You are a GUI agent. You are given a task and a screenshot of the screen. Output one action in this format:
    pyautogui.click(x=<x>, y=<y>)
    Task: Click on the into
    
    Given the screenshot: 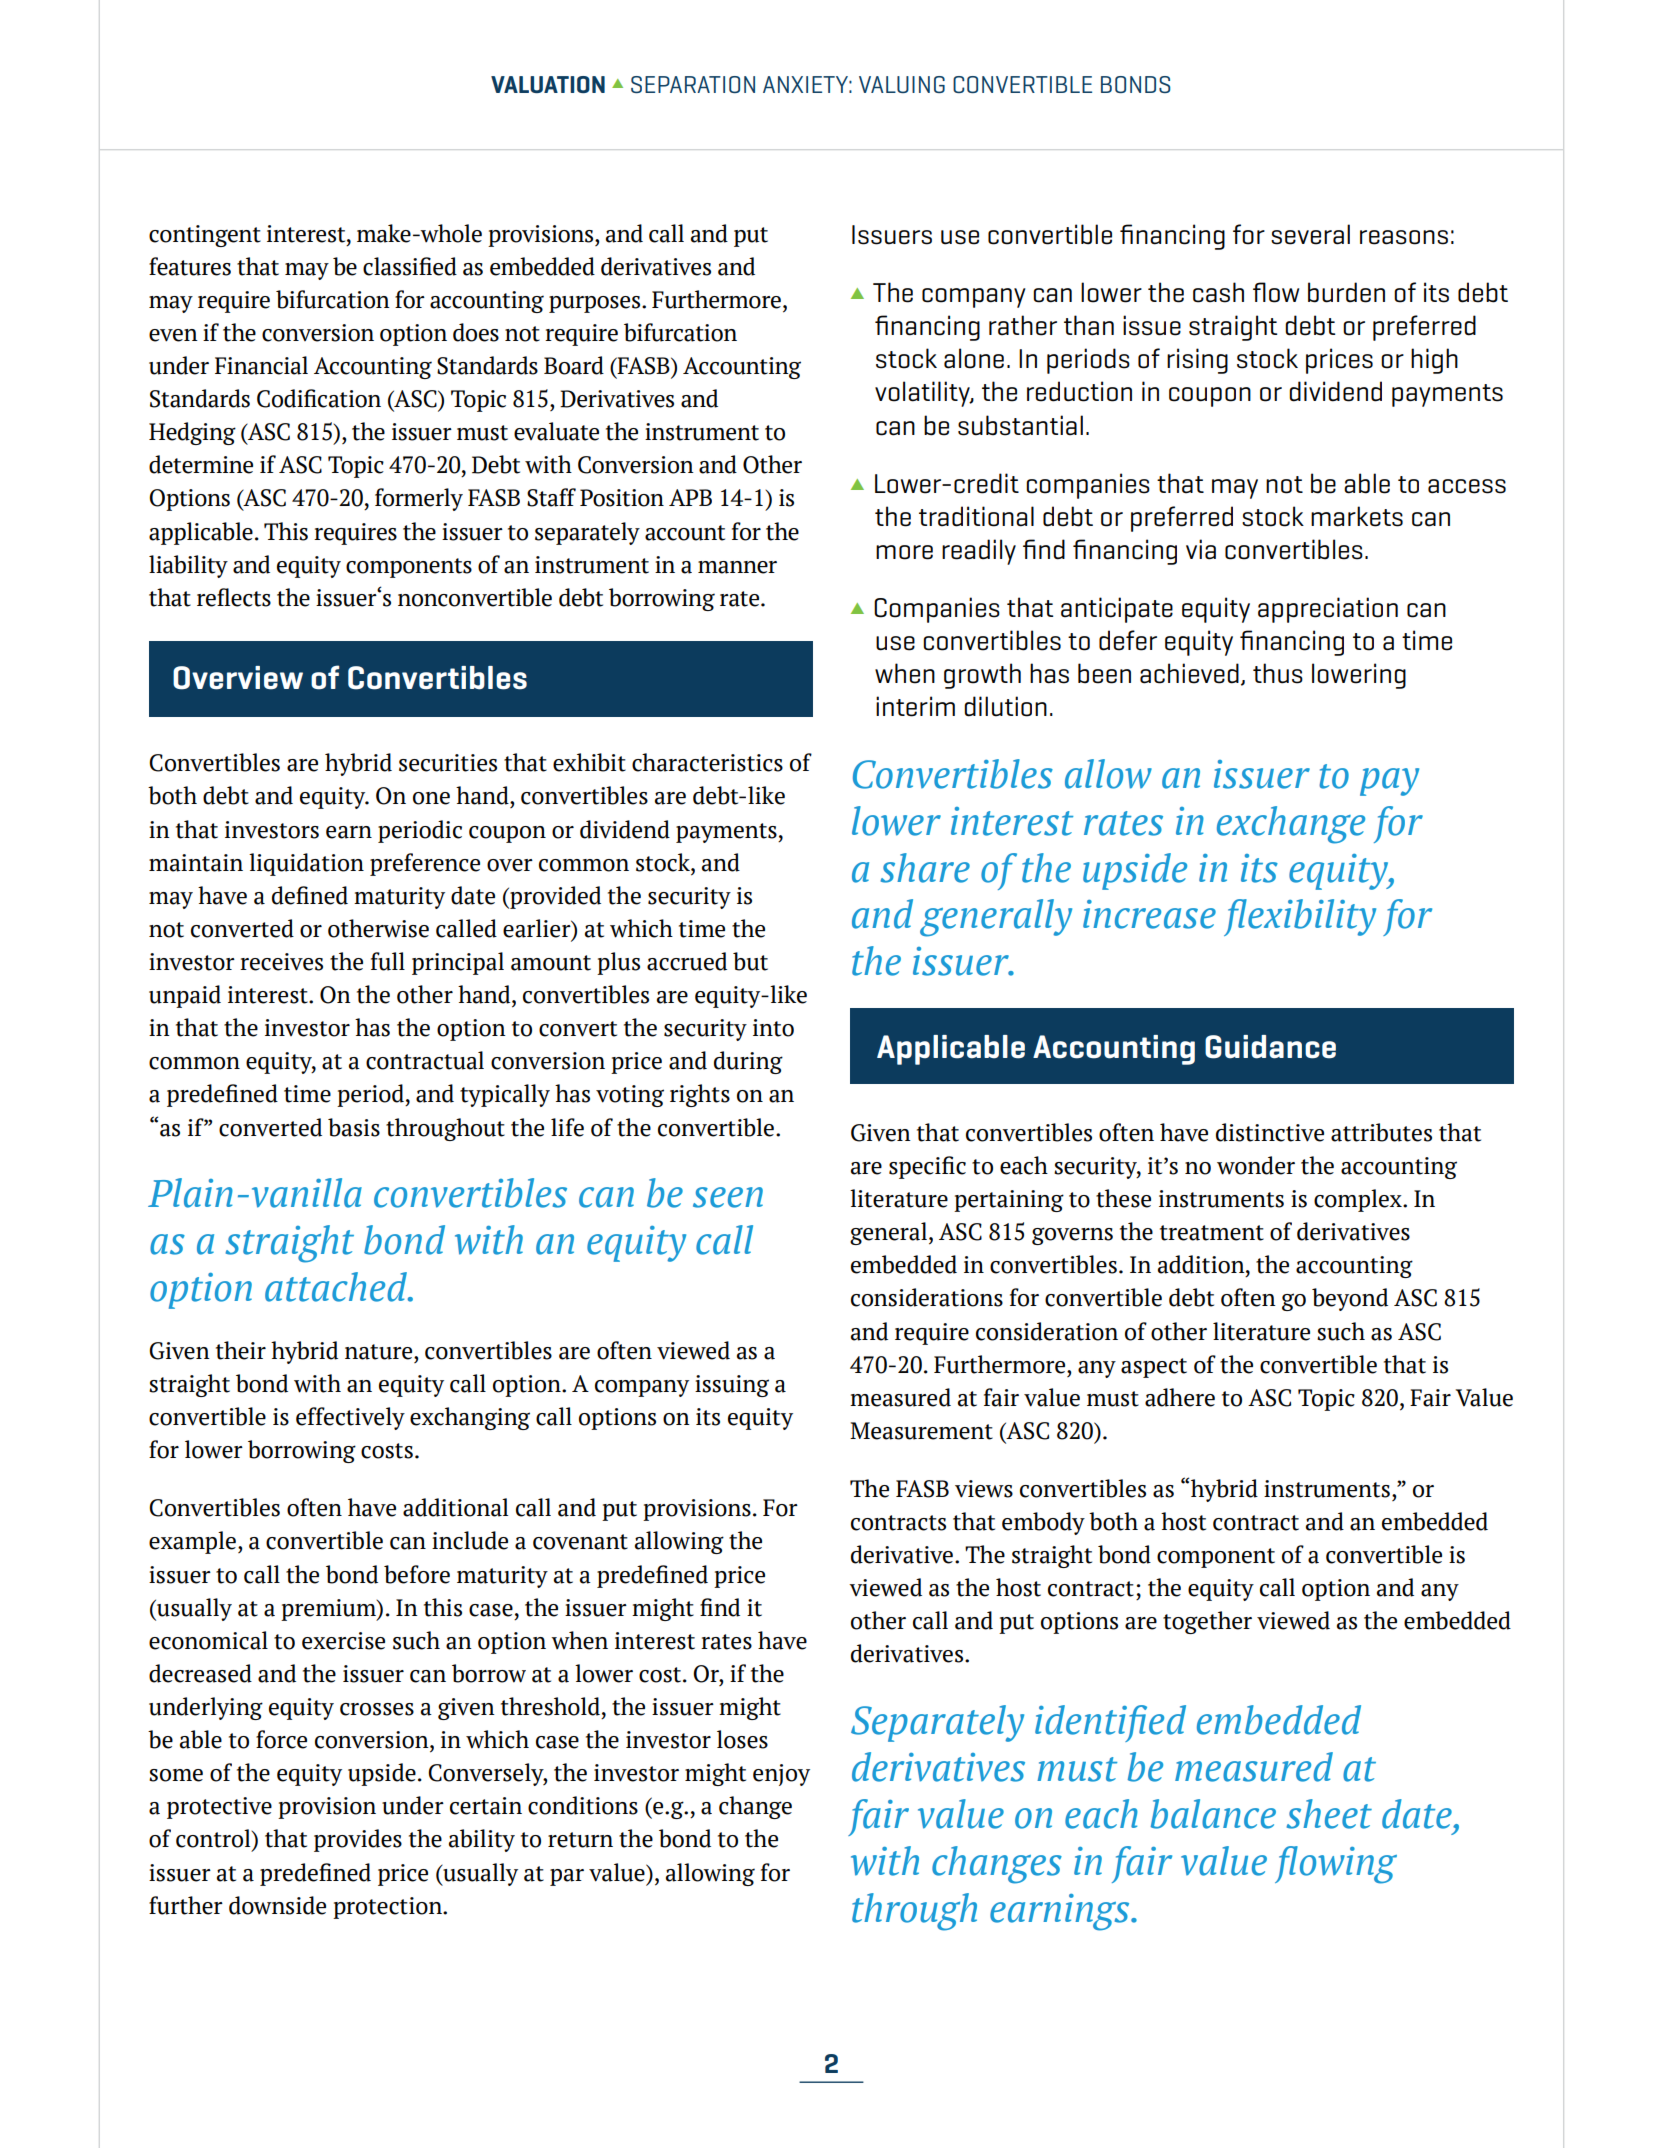 What is the action you would take?
    pyautogui.click(x=773, y=1028)
